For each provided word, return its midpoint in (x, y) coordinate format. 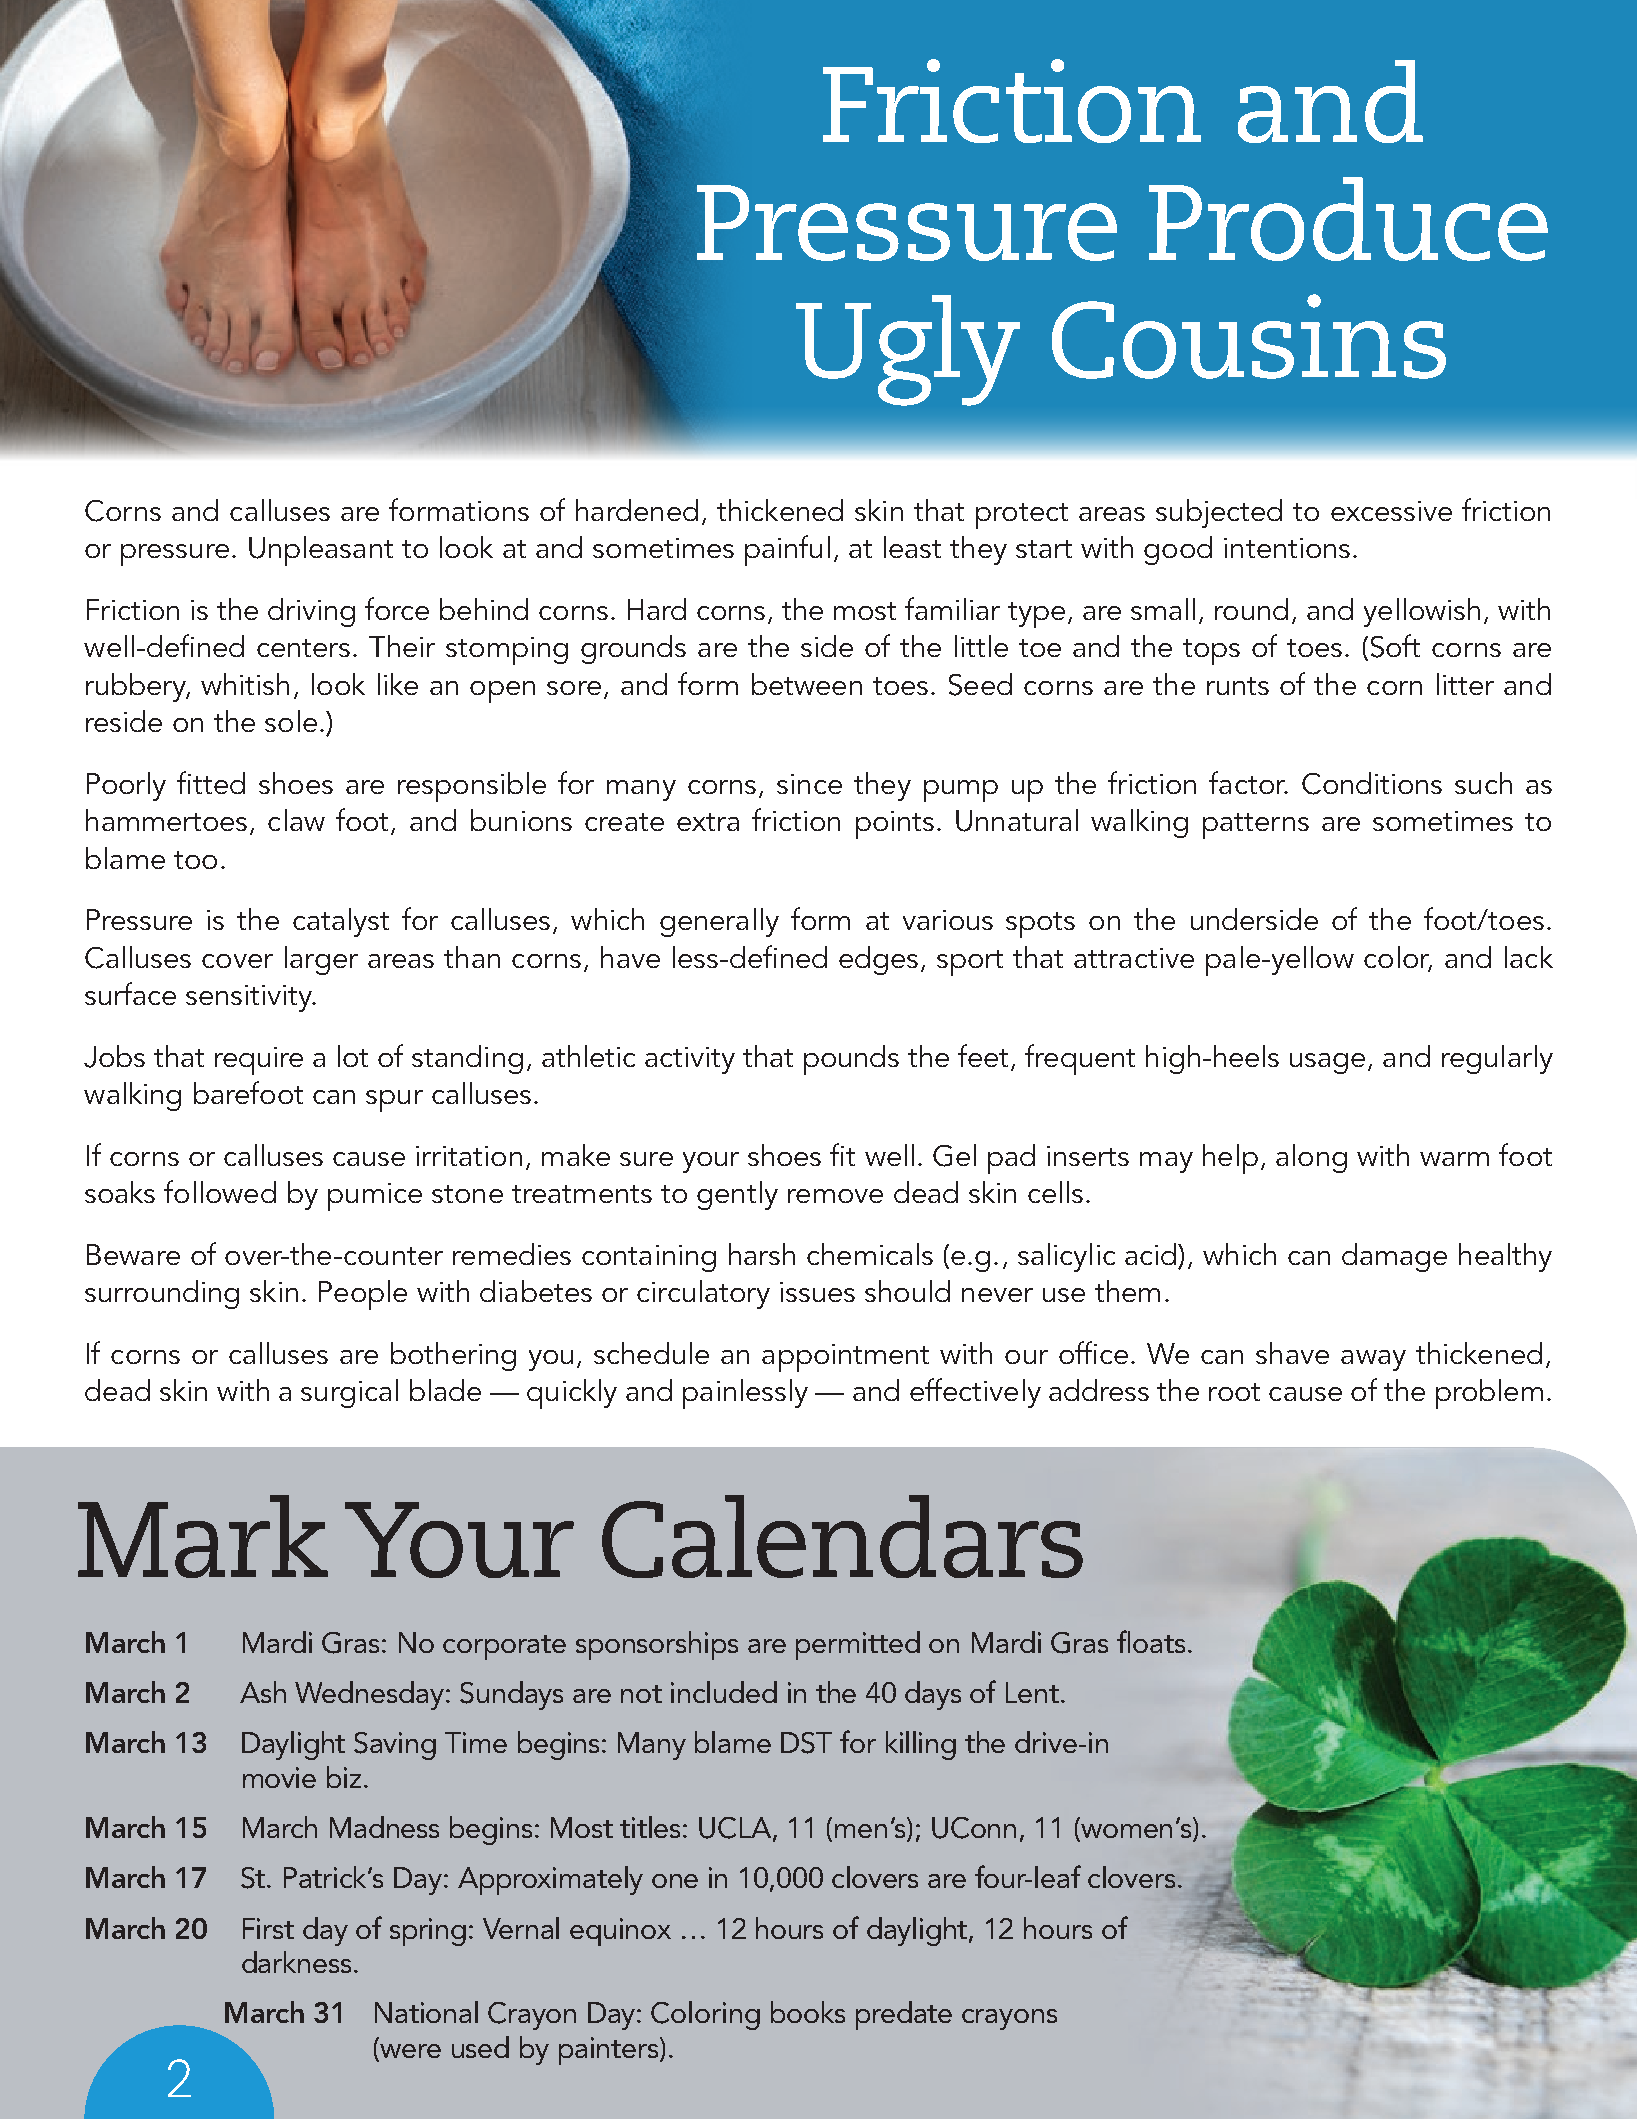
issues (817, 1292)
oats (1159, 1644)
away (1373, 1360)
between (807, 684)
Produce (1348, 219)
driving (311, 612)
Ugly (908, 350)
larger (321, 960)
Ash (263, 1692)
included (724, 1692)
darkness (296, 1962)
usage (1327, 1063)
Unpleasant (321, 551)
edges (878, 960)
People (363, 1295)
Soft (1395, 646)
